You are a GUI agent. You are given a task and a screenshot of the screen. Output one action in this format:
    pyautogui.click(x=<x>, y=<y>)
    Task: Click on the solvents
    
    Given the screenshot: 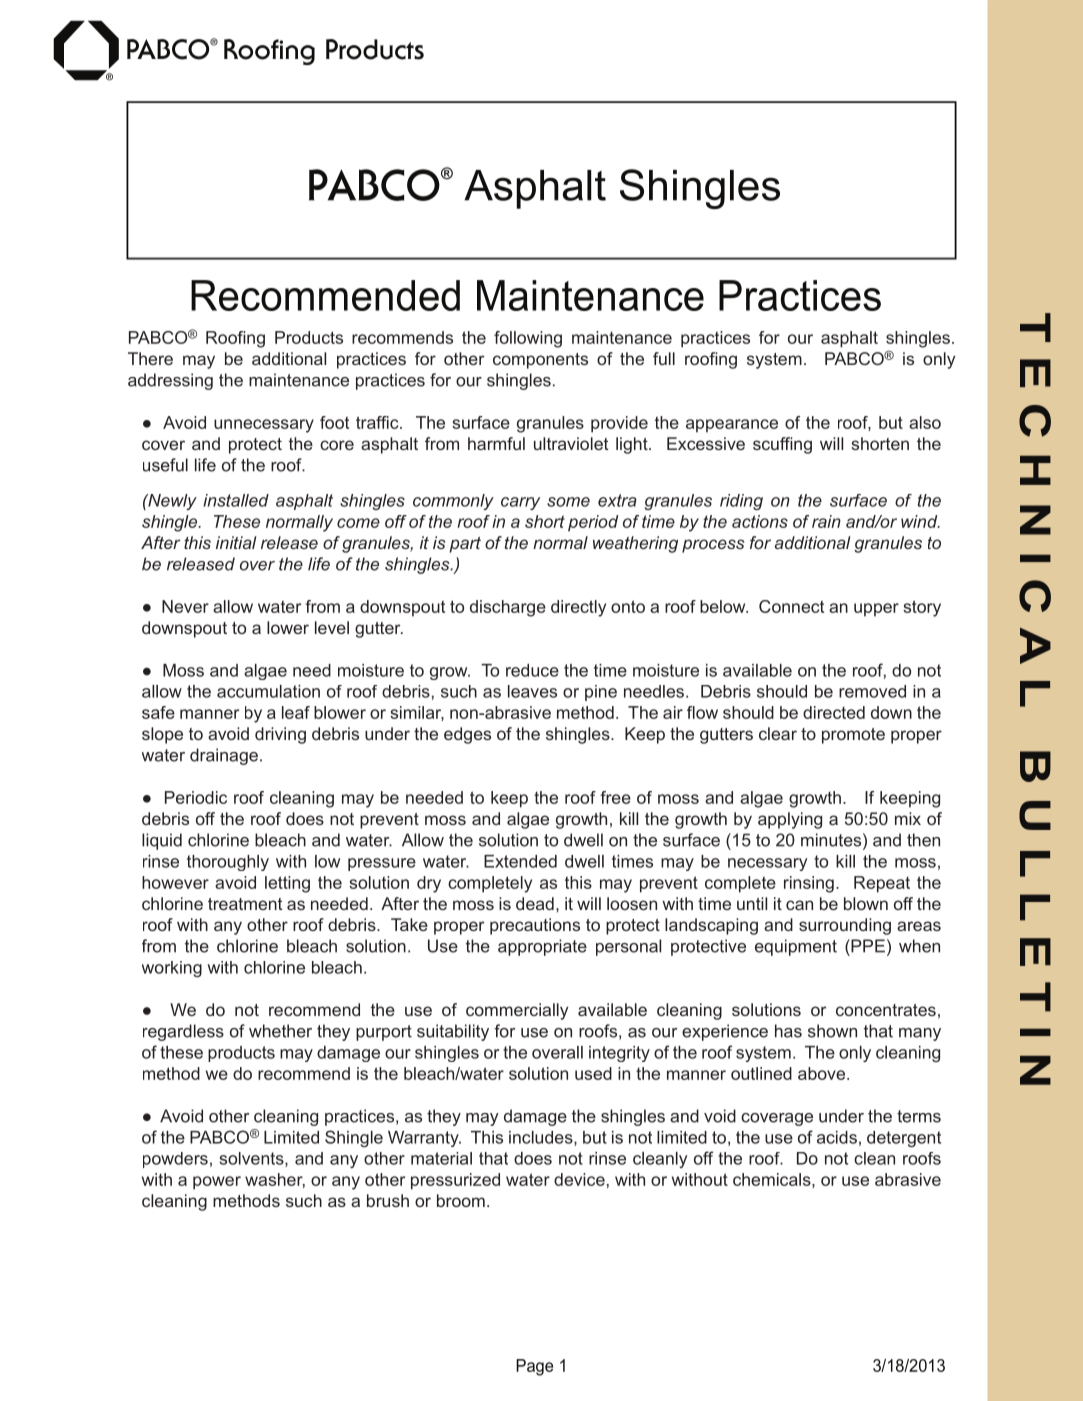 What is the action you would take?
    pyautogui.click(x=253, y=1159)
